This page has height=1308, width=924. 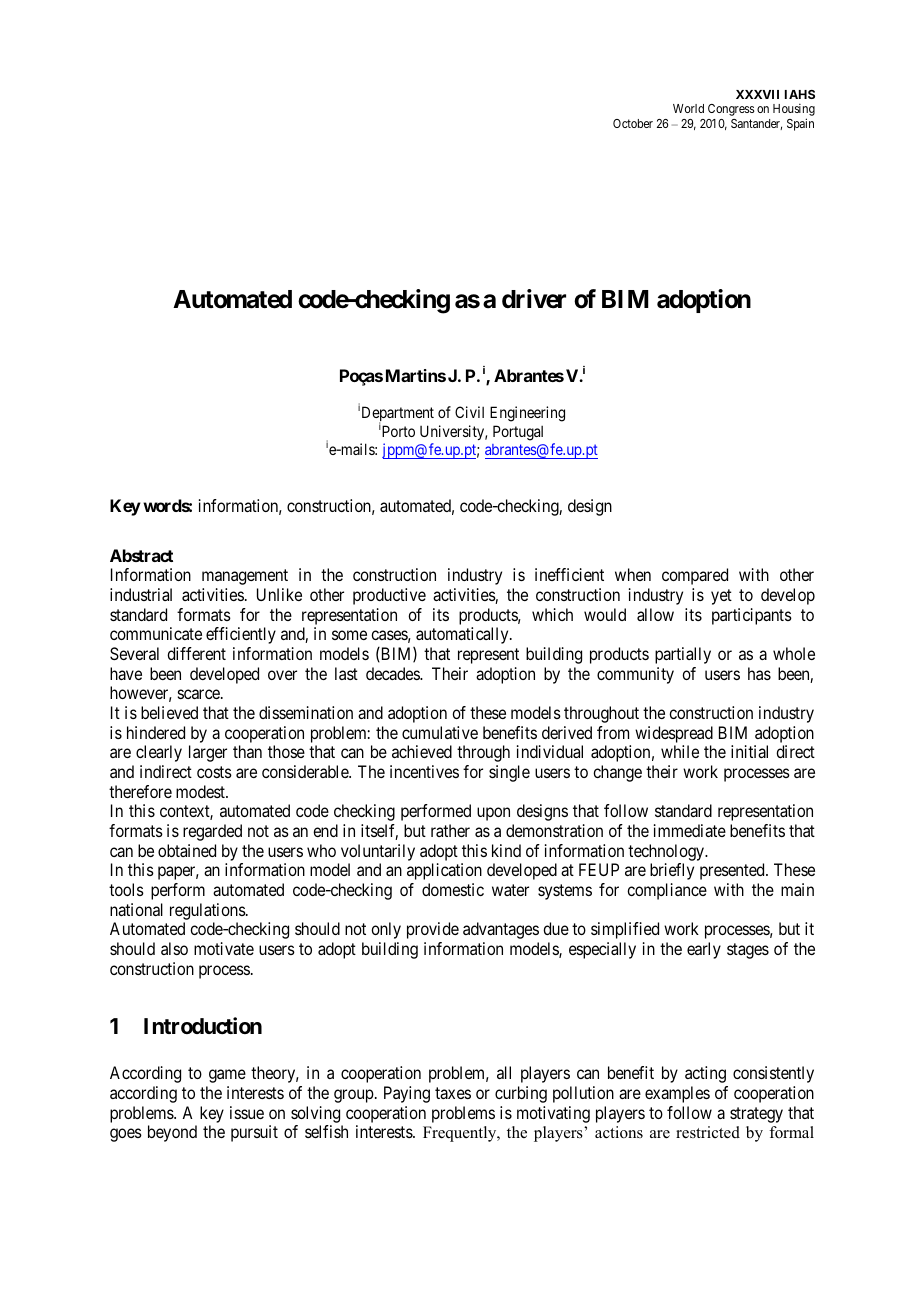 I want to click on costs, so click(x=214, y=772).
